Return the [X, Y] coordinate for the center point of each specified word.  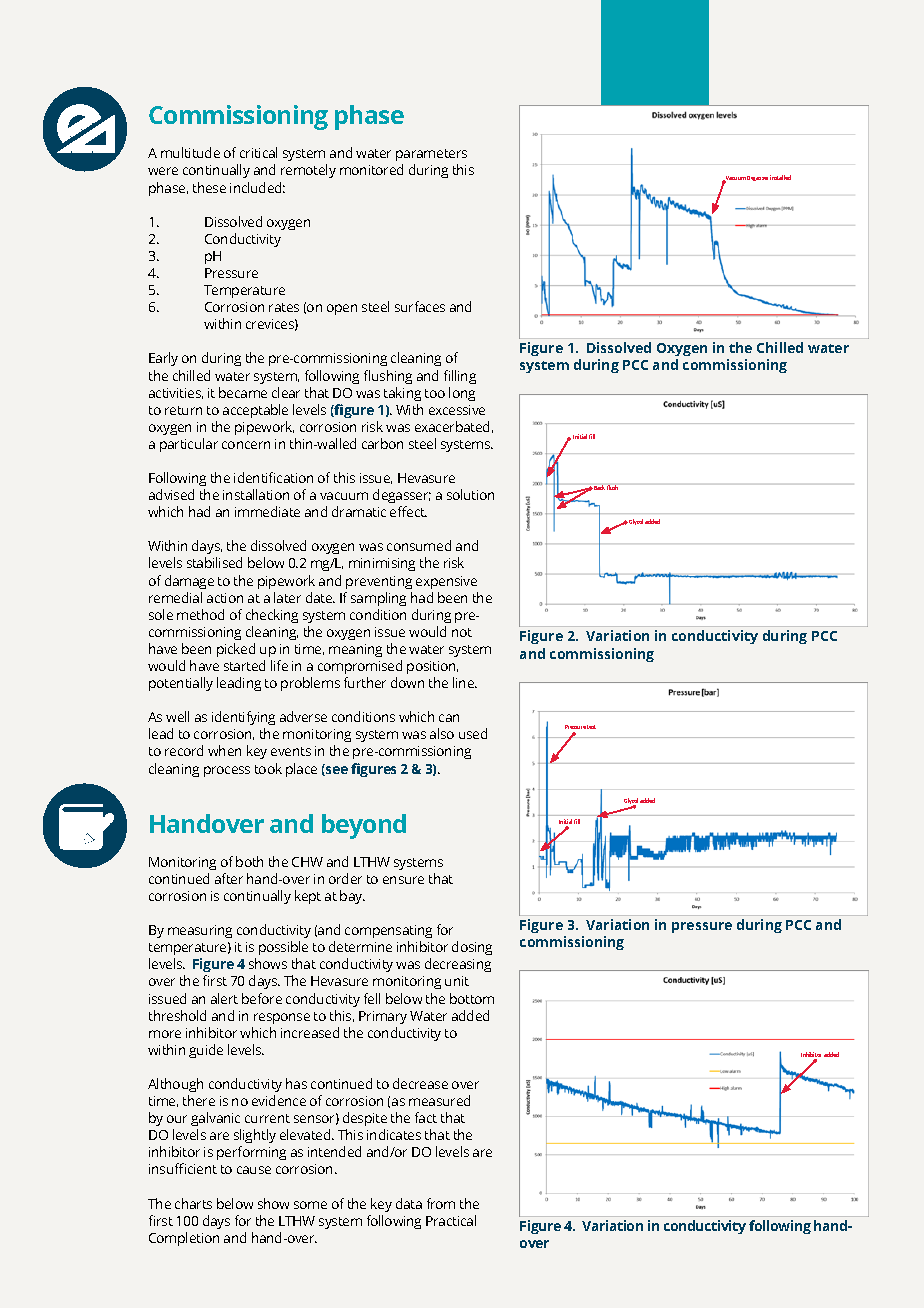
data [409, 1203]
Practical [451, 1220]
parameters [431, 157]
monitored [371, 169]
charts [193, 1203]
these [209, 187]
